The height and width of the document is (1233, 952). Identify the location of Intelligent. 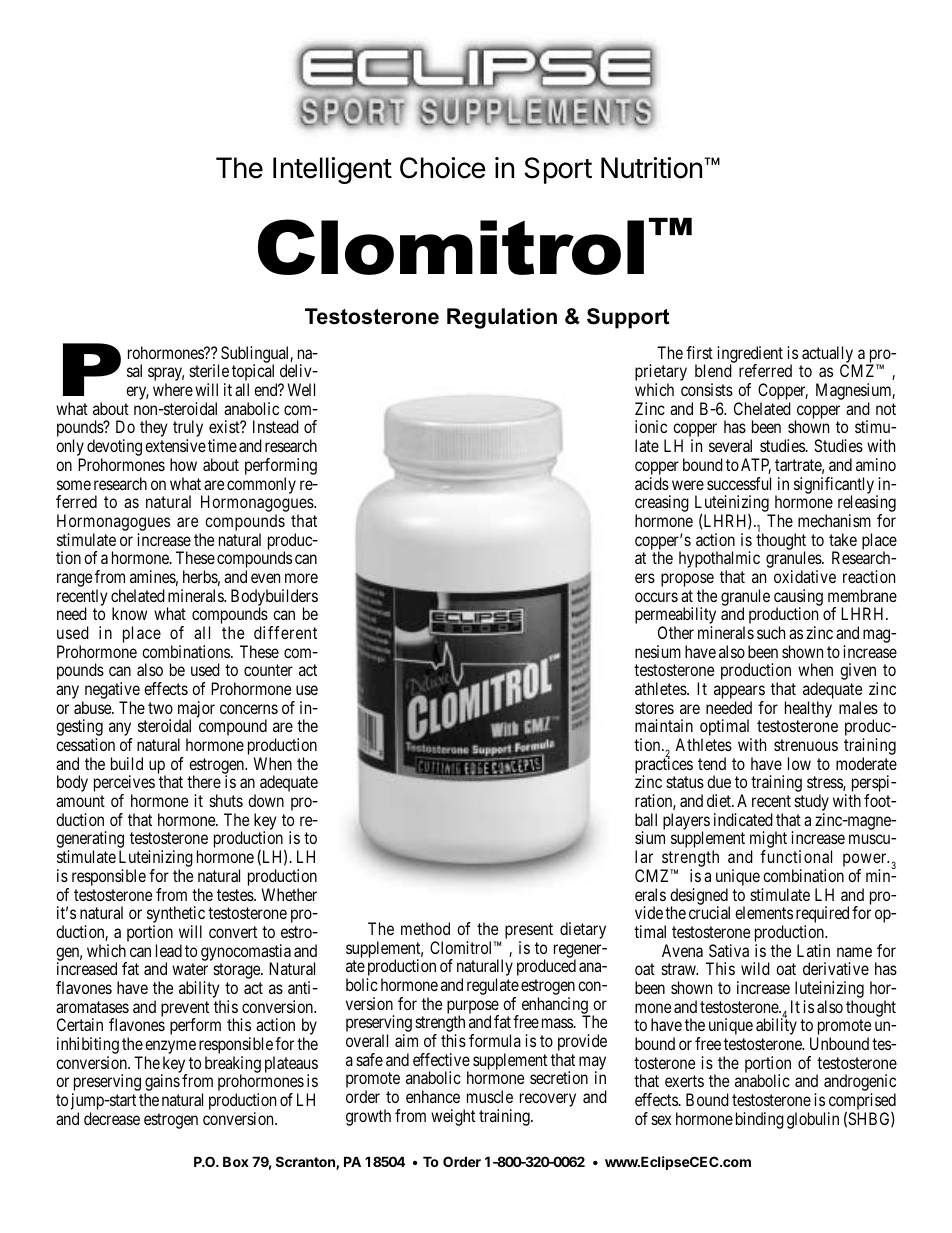
(332, 170).
